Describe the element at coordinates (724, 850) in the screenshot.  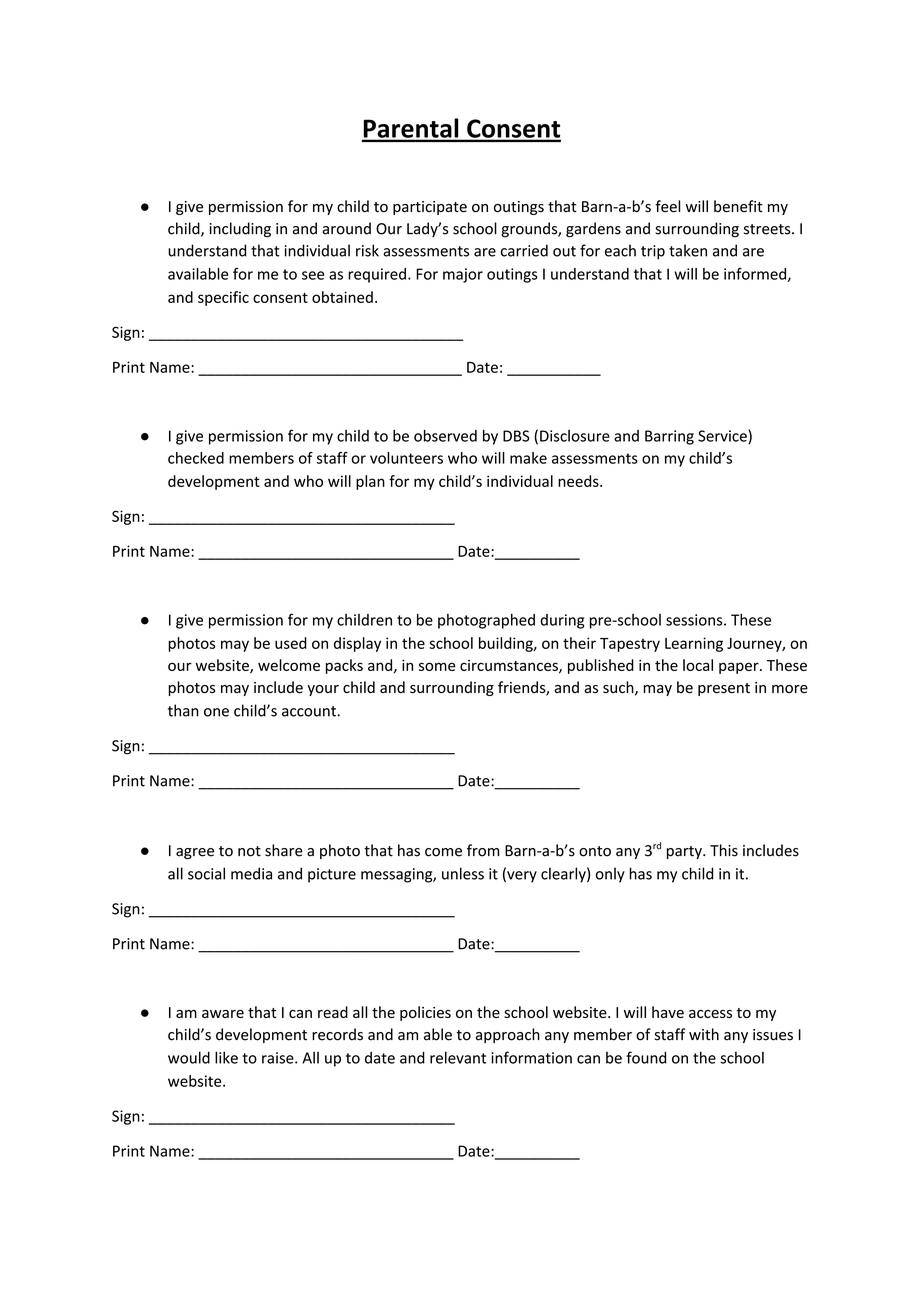
I see `This` at that location.
